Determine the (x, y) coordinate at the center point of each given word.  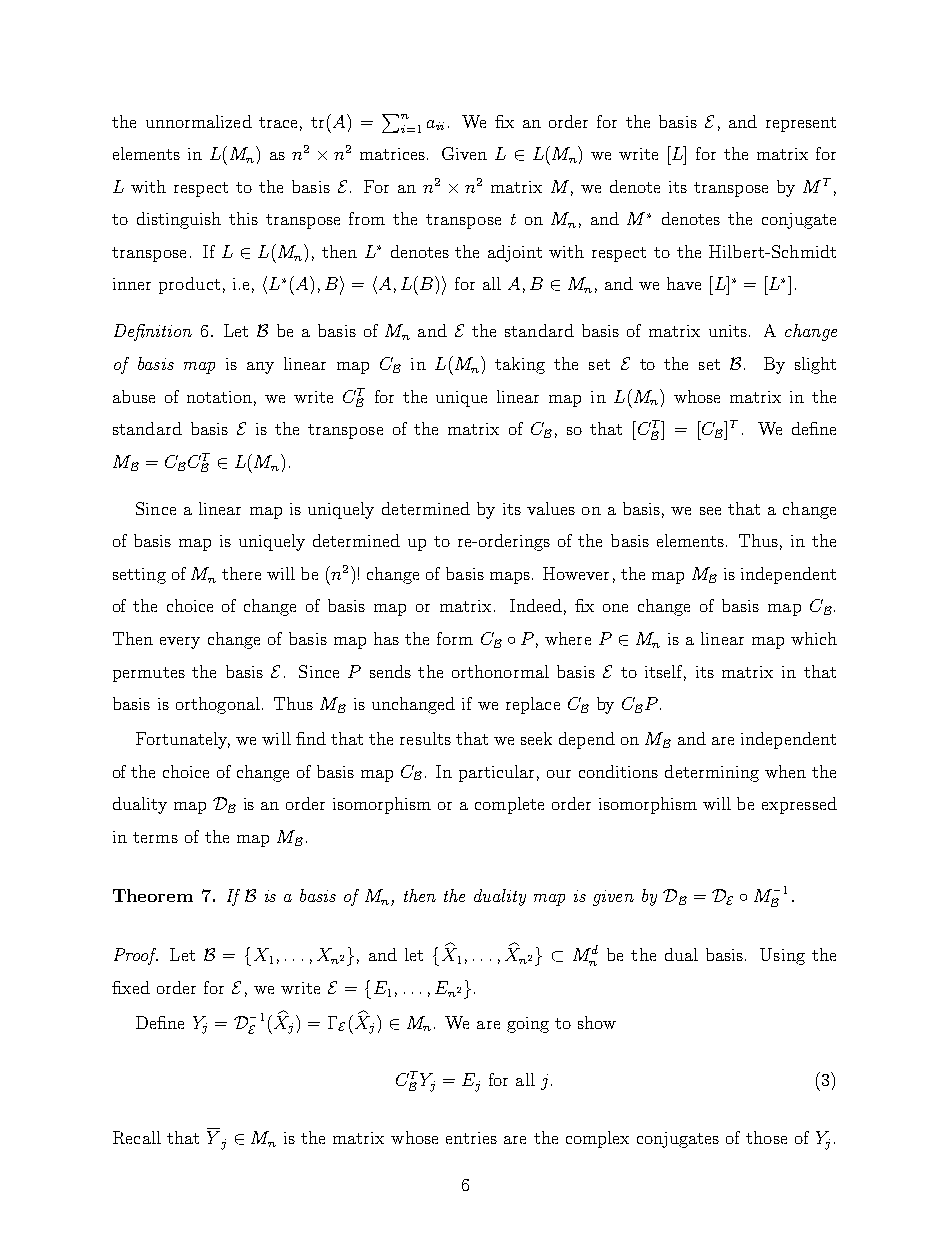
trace (278, 122)
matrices (392, 154)
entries (471, 1138)
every (180, 643)
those (766, 1137)
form (455, 638)
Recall (137, 1137)
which (814, 638)
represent (801, 124)
